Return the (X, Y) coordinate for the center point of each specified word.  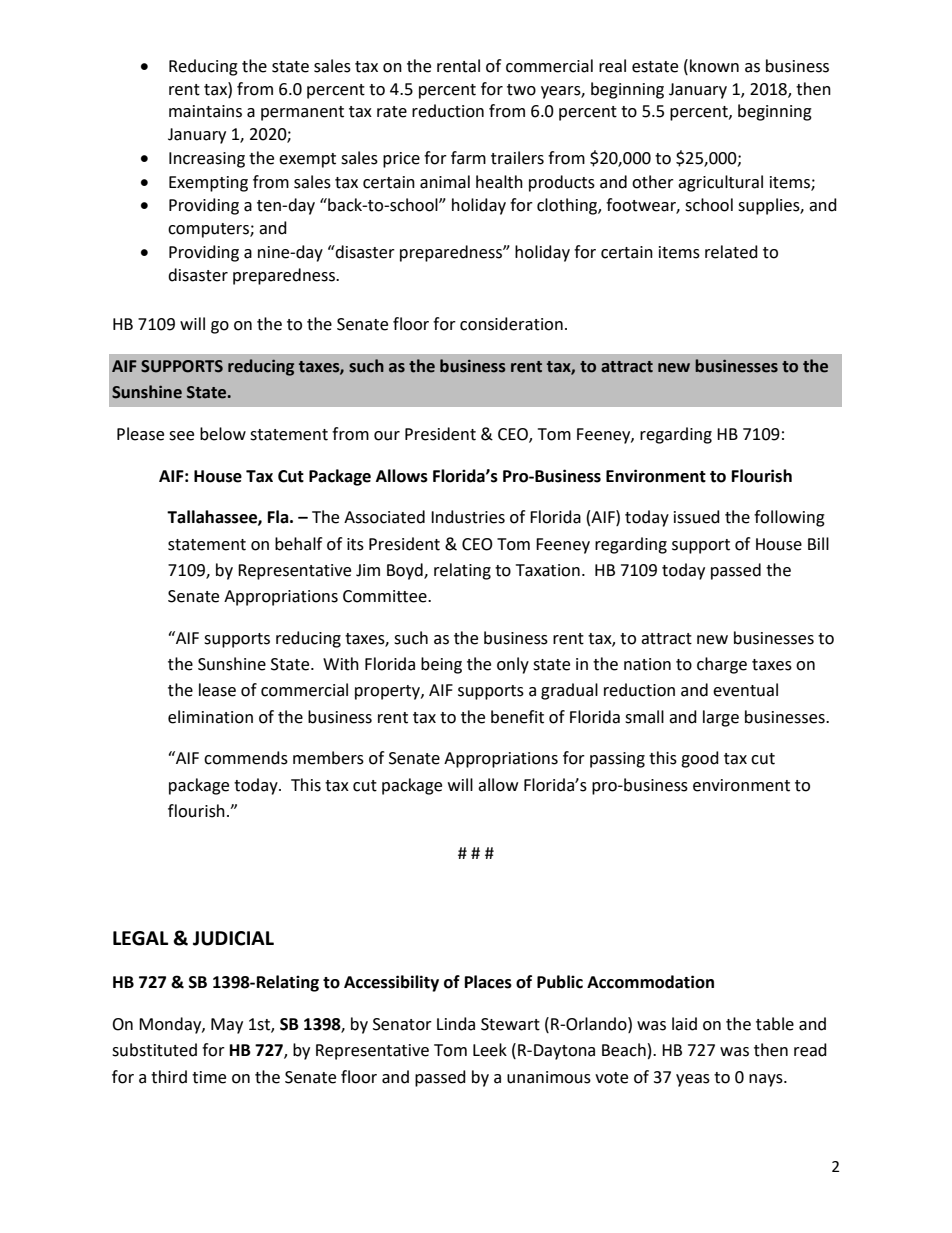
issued (697, 517)
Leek (490, 1050)
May (227, 1026)
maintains (205, 111)
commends (246, 758)
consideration (511, 324)
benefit (517, 717)
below (223, 434)
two (521, 90)
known (714, 66)
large (721, 718)
